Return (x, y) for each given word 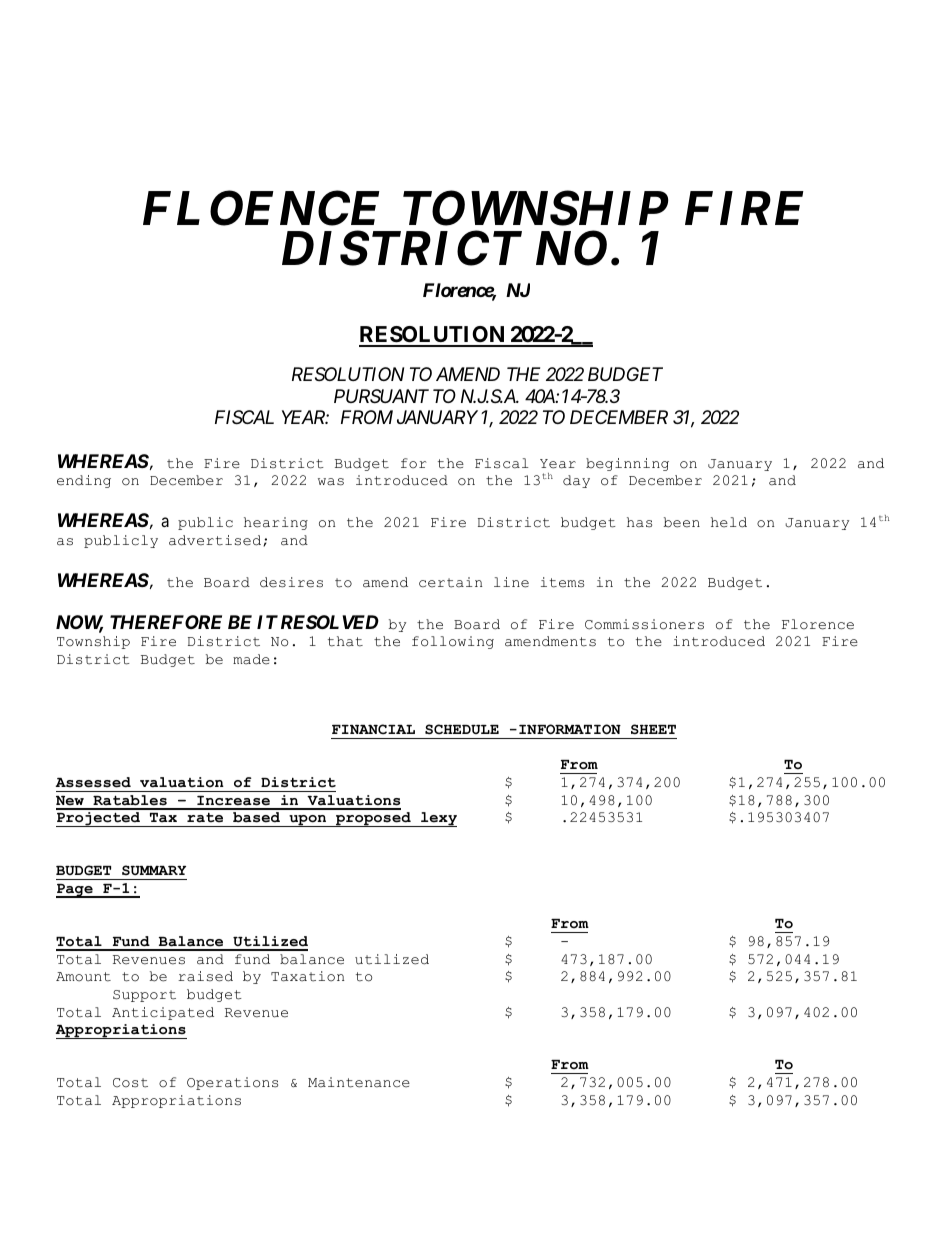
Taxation (307, 976)
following (453, 642)
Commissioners (644, 624)
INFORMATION (570, 729)
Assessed (93, 782)
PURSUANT (381, 396)
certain (450, 582)
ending (84, 481)
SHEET (653, 729)
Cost (130, 1083)
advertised (216, 541)
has (639, 522)
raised (205, 976)
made (251, 659)
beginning (627, 464)
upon (308, 821)
